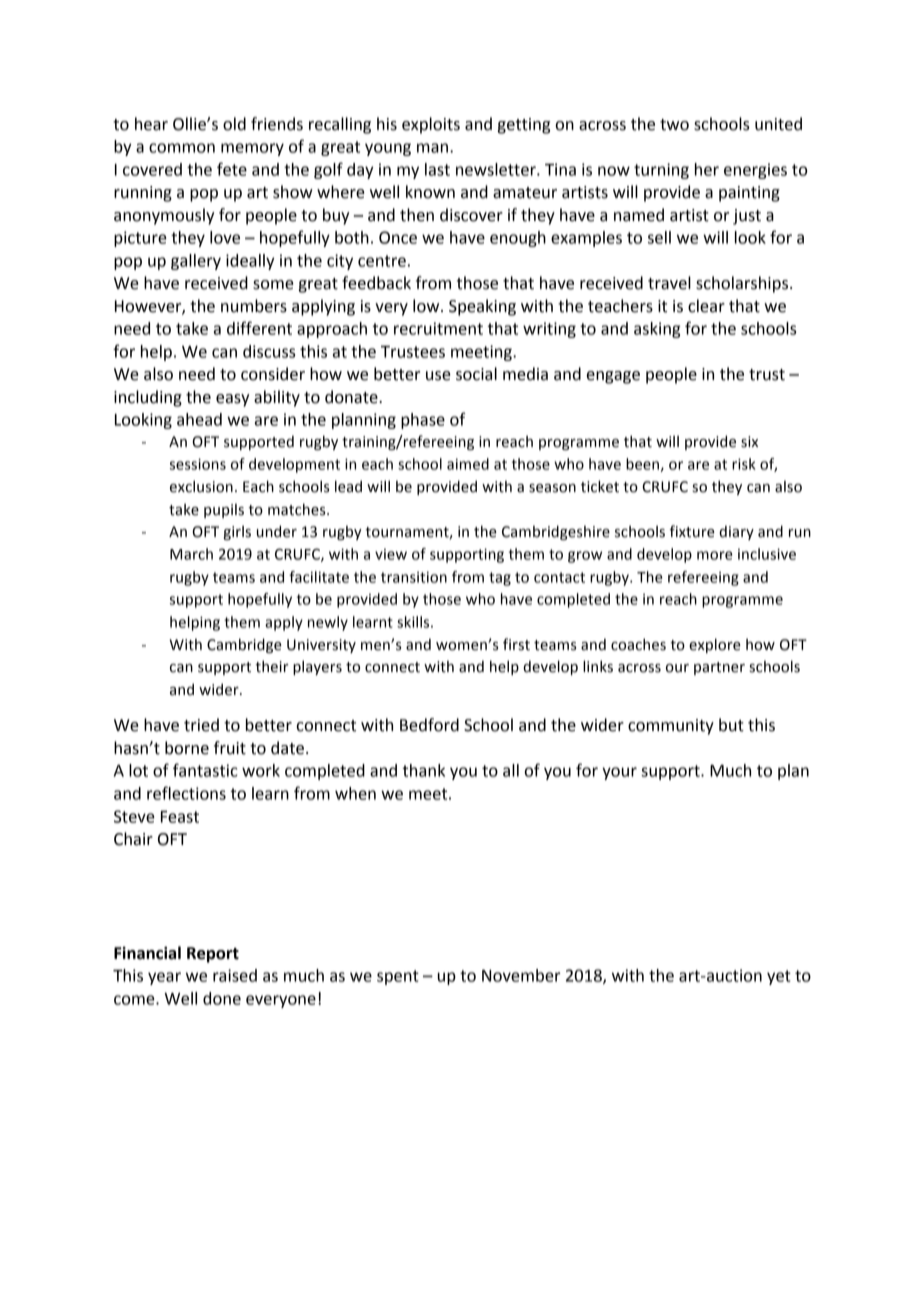  Describe the element at coordinates (434, 148) in the screenshot. I see `man` at that location.
